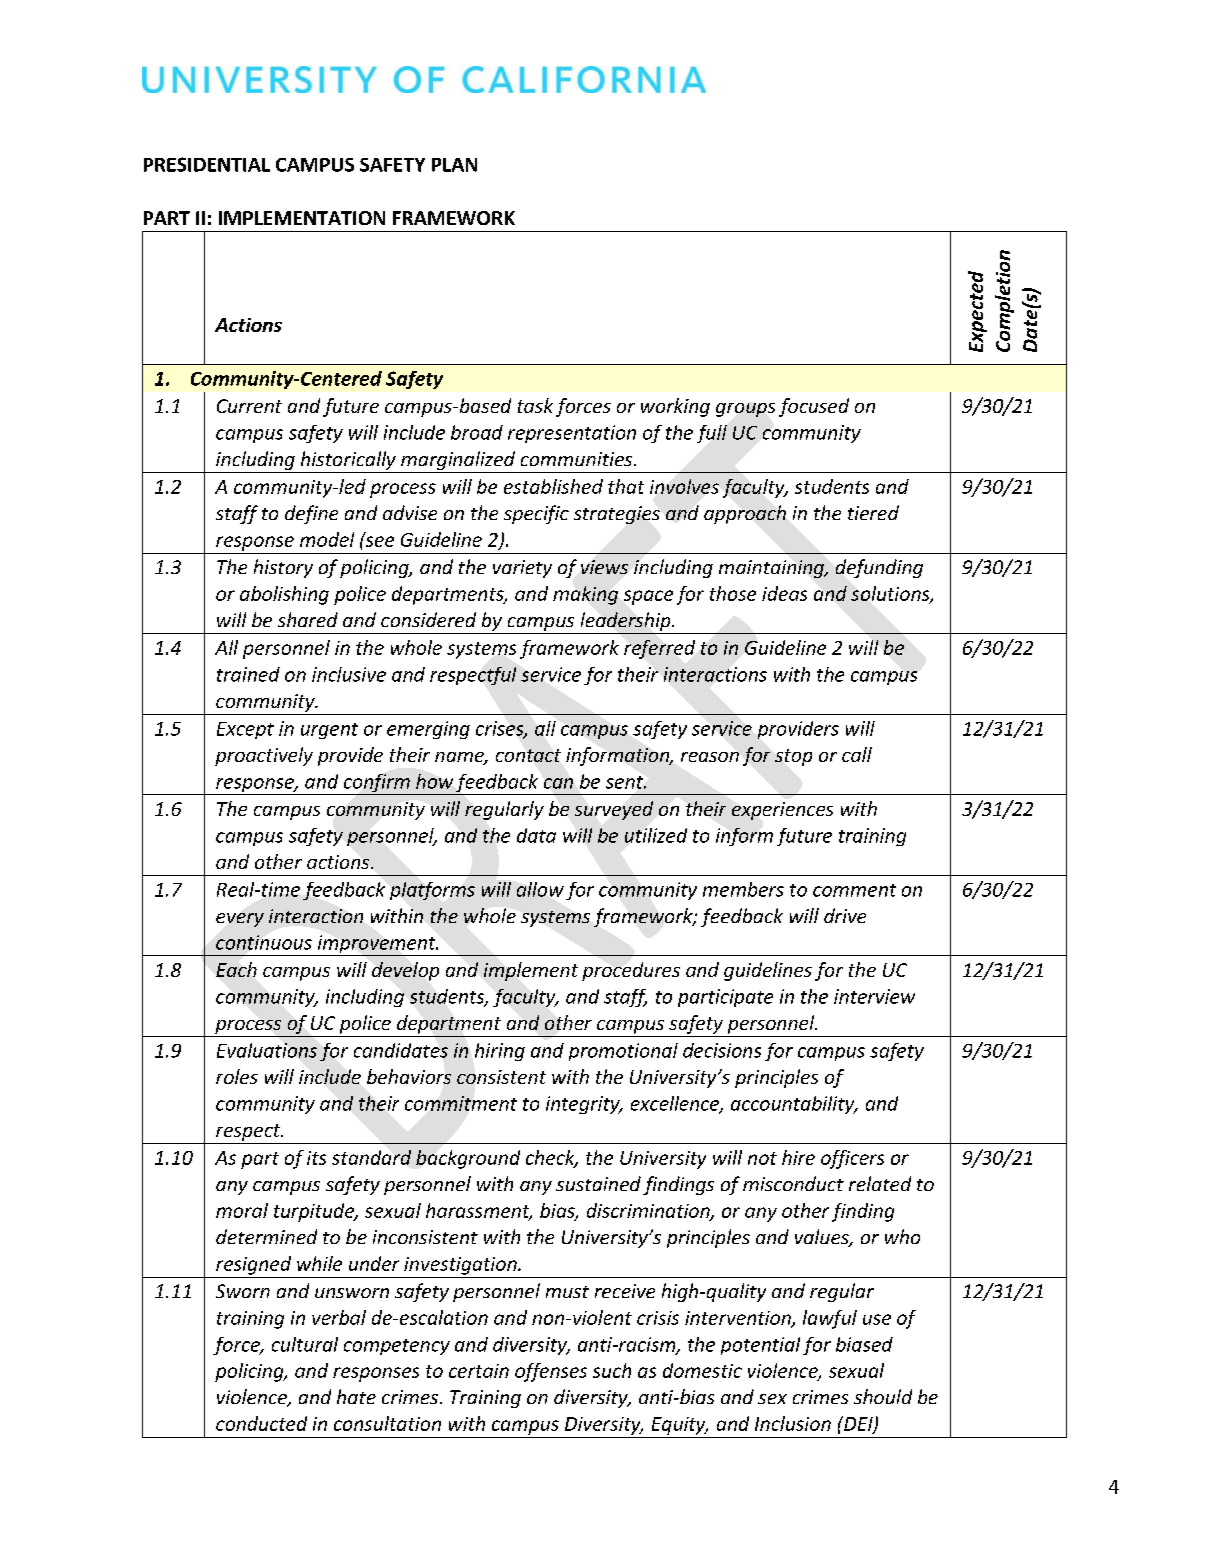 This image has height=1564, width=1208. Describe the element at coordinates (782, 811) in the image. I see `experiences` at that location.
